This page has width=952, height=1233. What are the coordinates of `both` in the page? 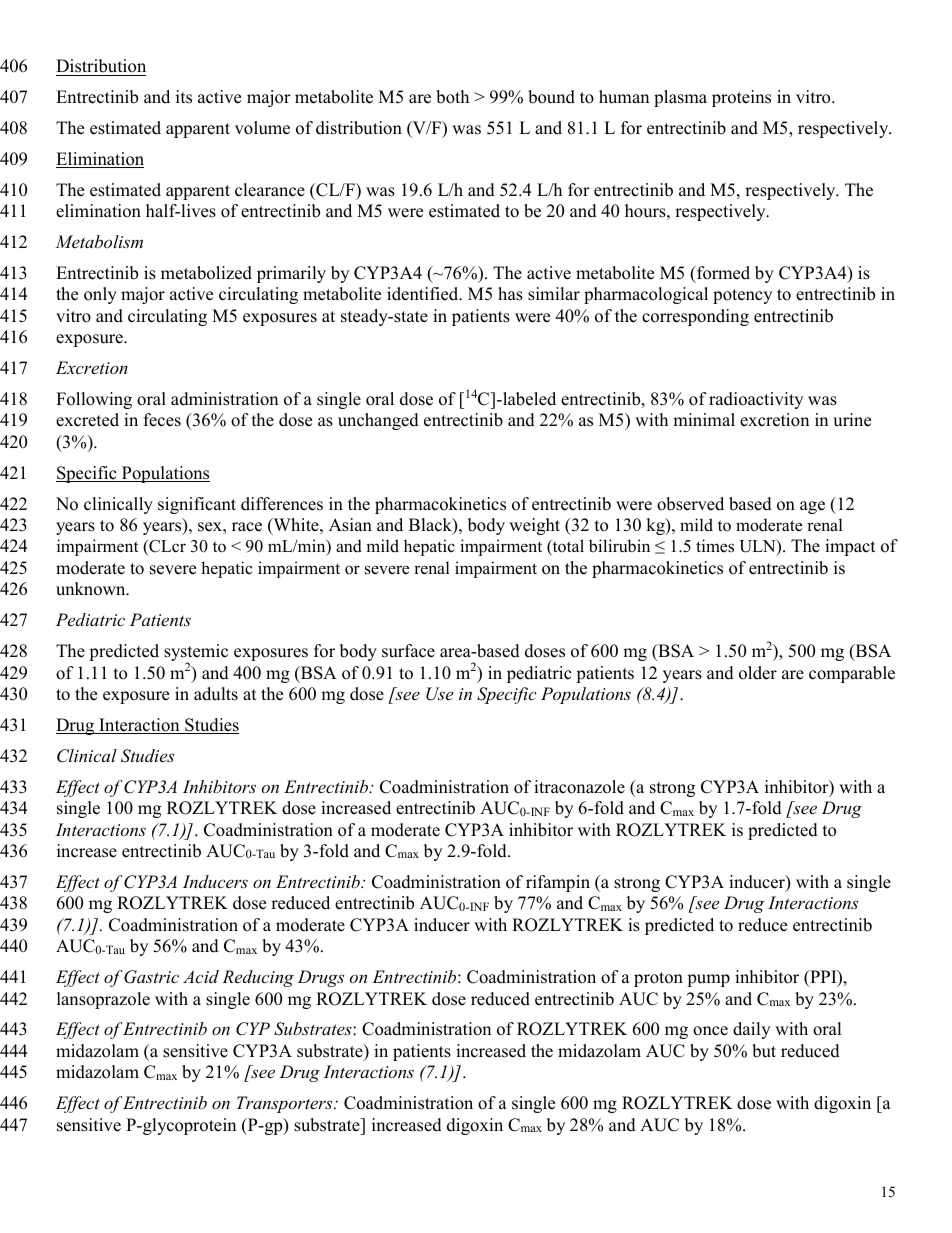 It's located at (452, 97).
